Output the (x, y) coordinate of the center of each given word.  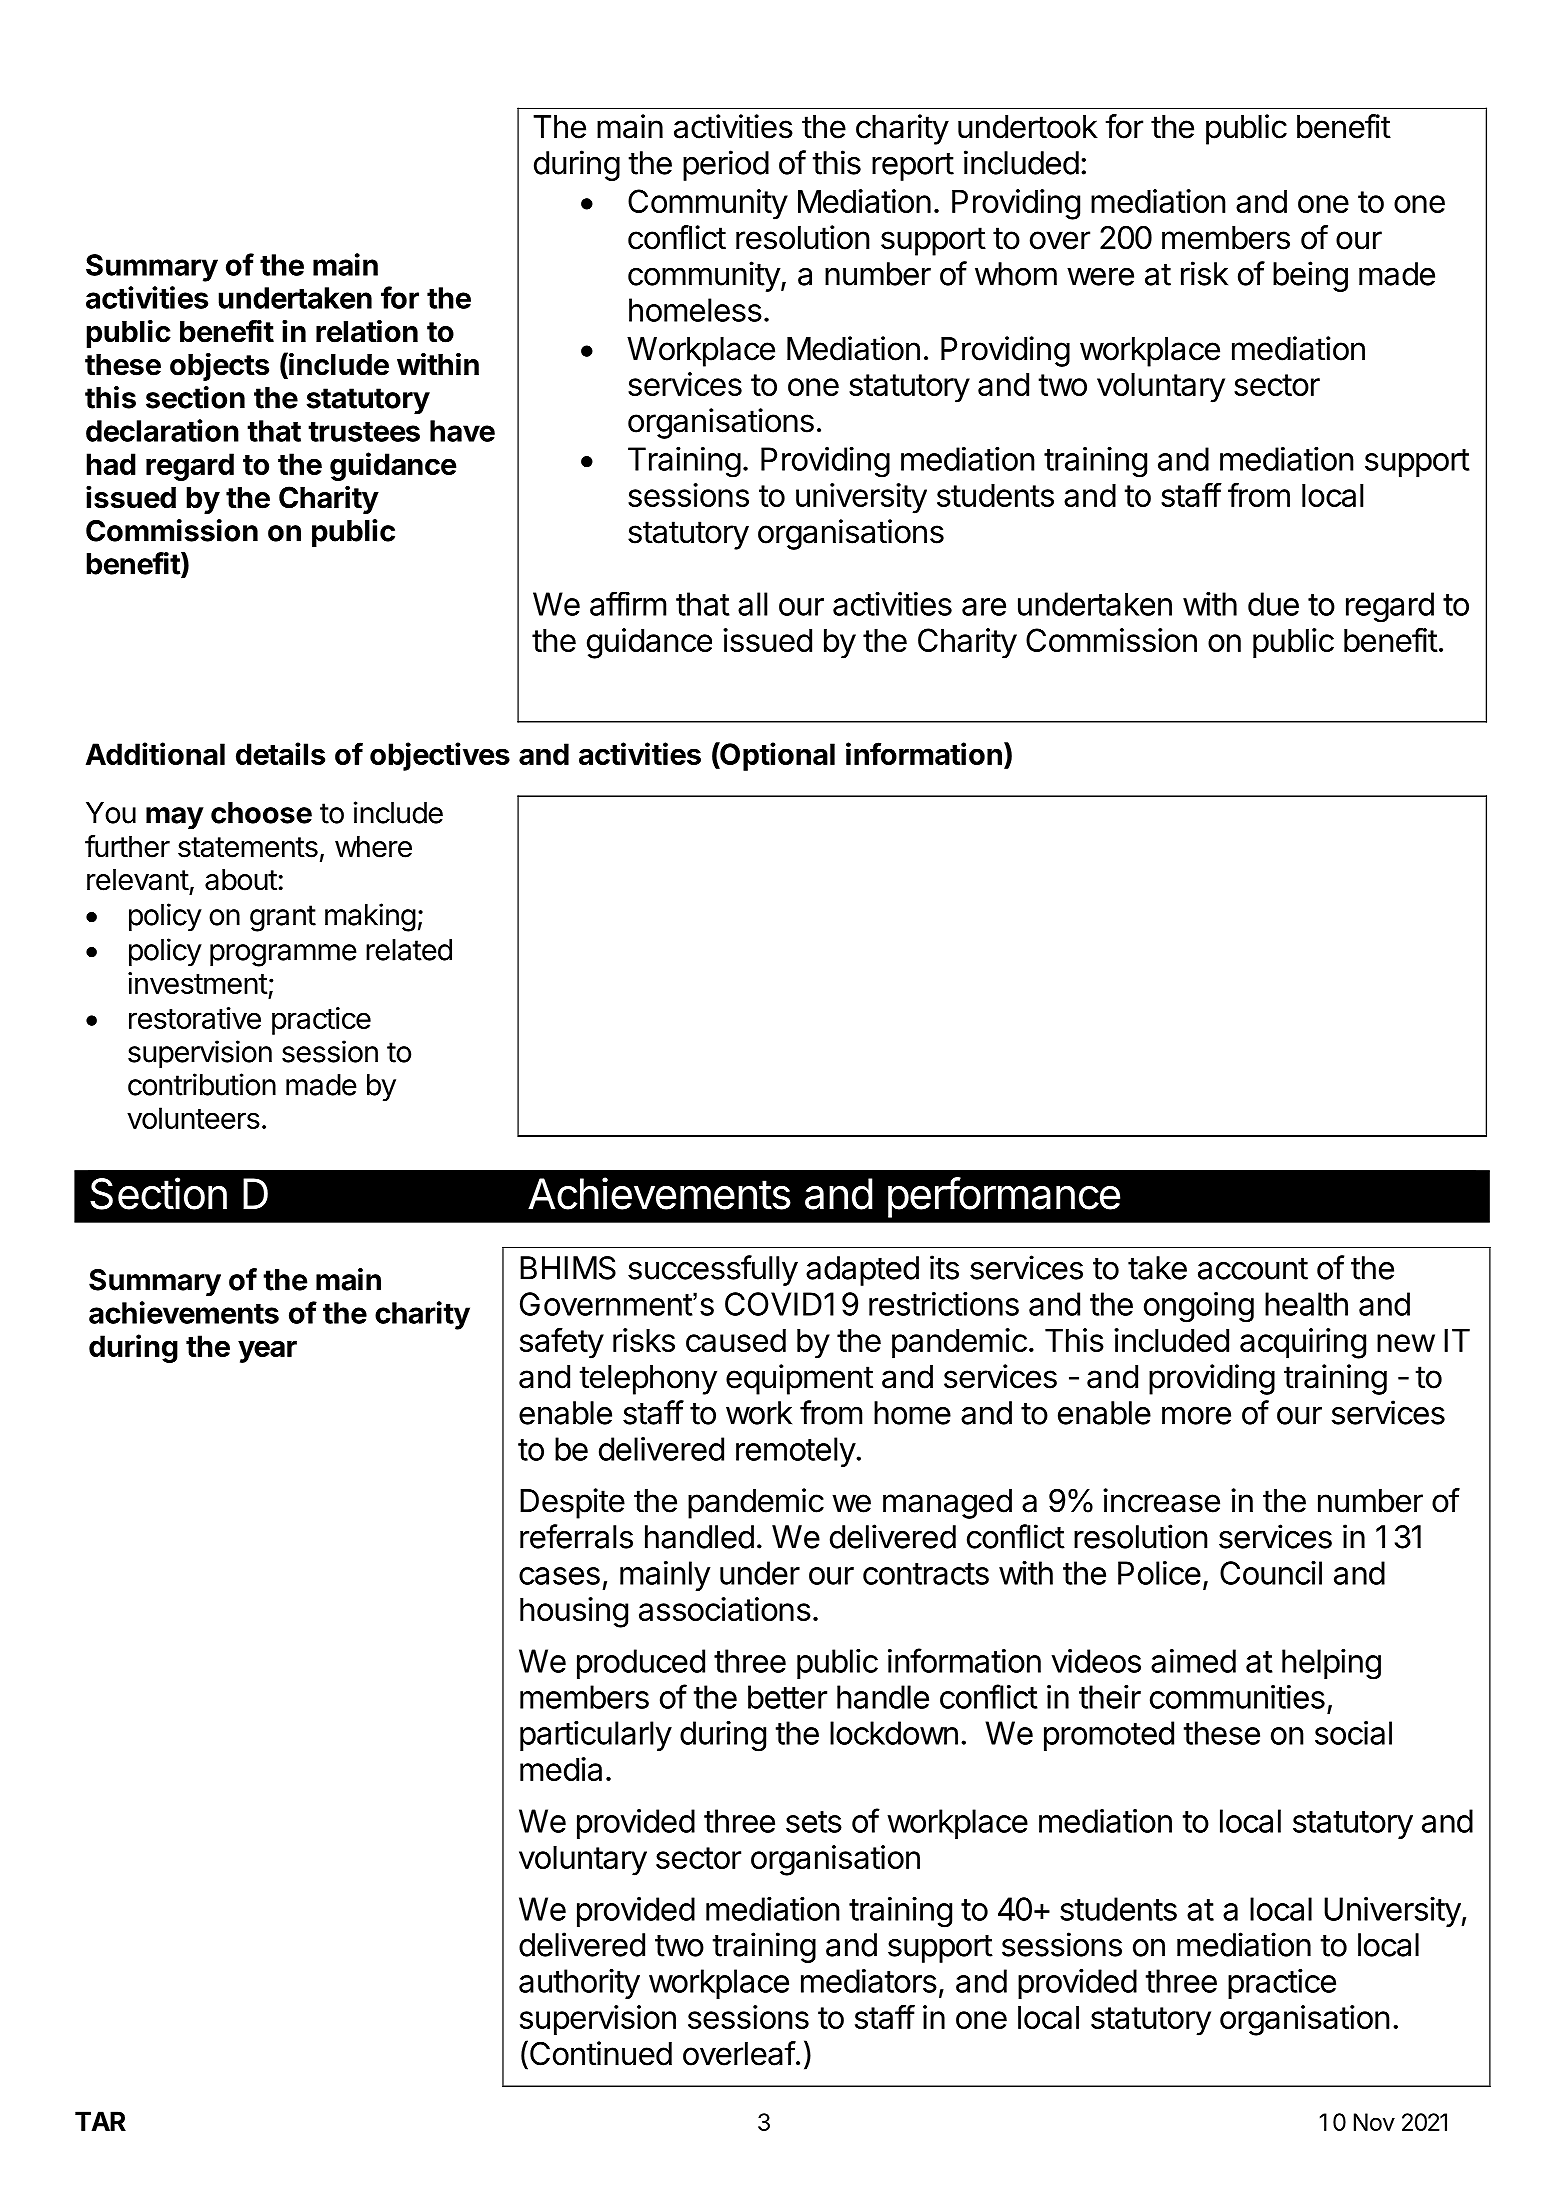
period (726, 165)
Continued (599, 2054)
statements (248, 847)
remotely (796, 1452)
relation (367, 331)
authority (579, 1984)
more (1196, 1415)
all (753, 604)
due (1273, 604)
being (1310, 276)
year (267, 1351)
